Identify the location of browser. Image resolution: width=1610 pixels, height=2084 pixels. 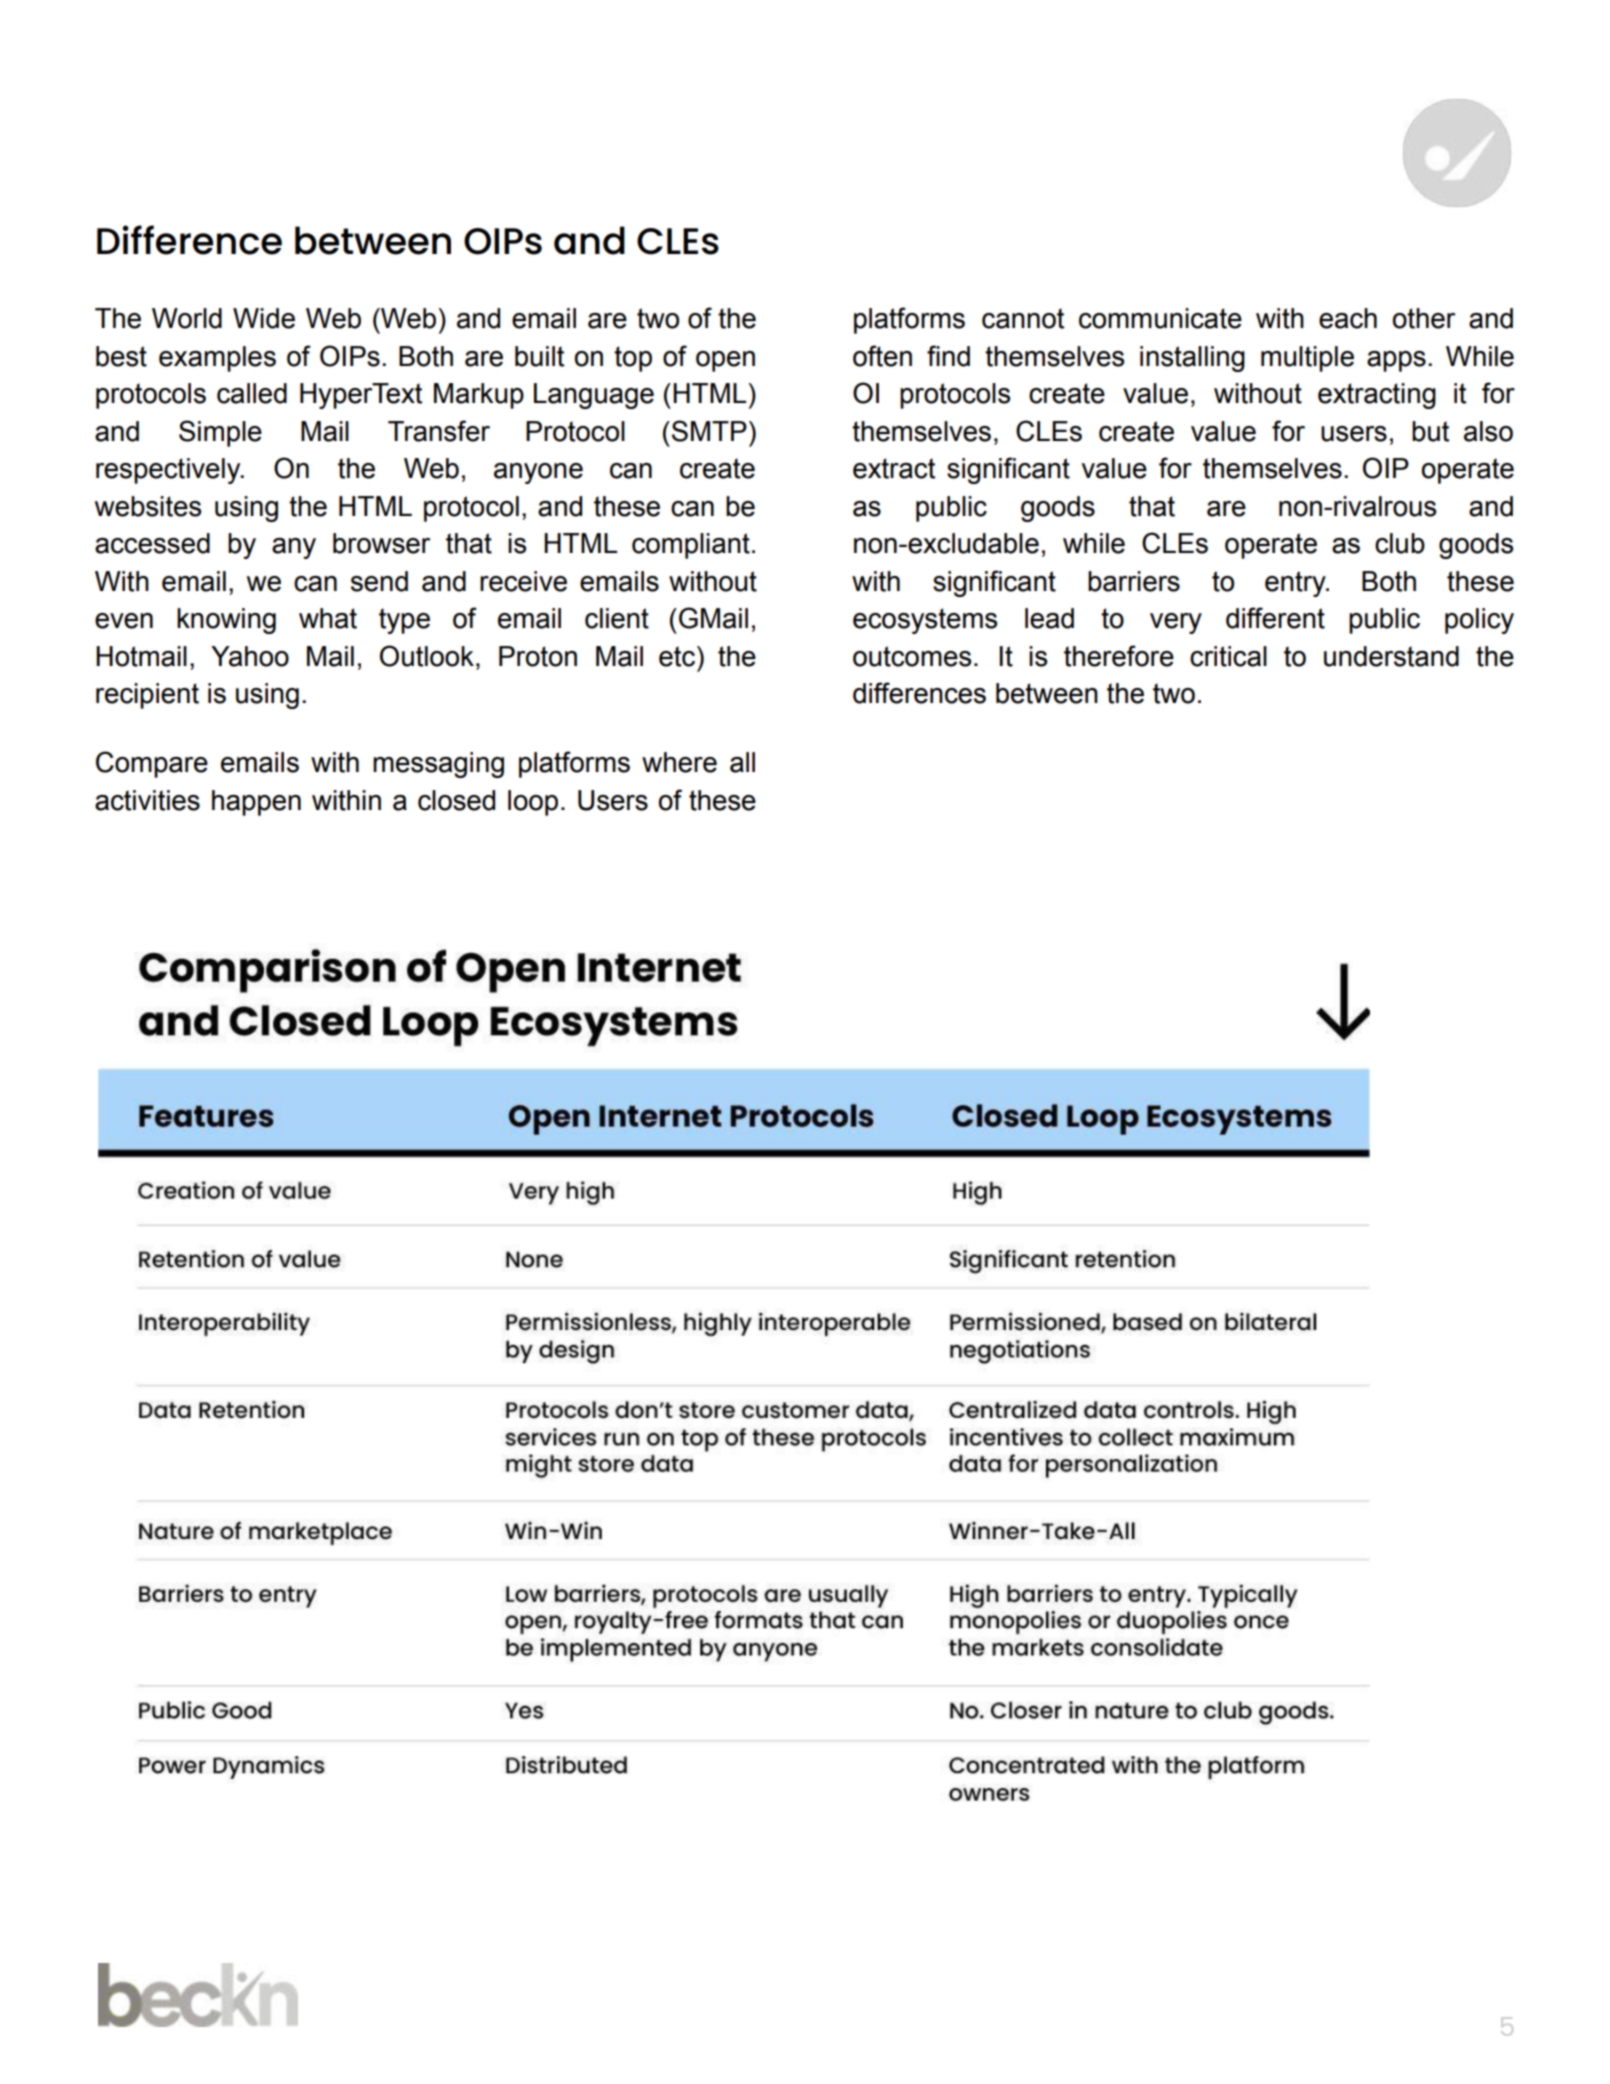
(381, 543).
